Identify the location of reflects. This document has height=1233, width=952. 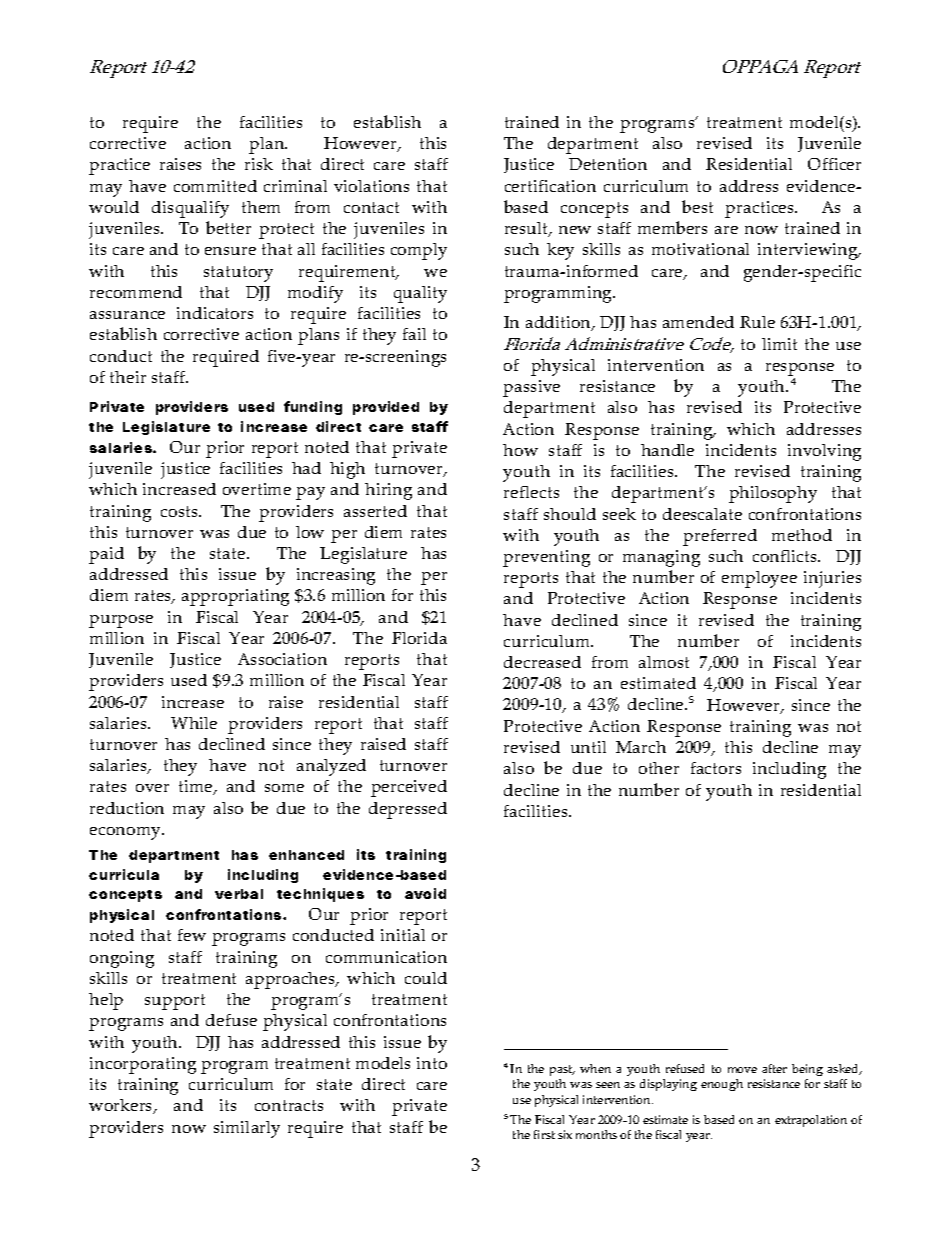
(531, 492).
